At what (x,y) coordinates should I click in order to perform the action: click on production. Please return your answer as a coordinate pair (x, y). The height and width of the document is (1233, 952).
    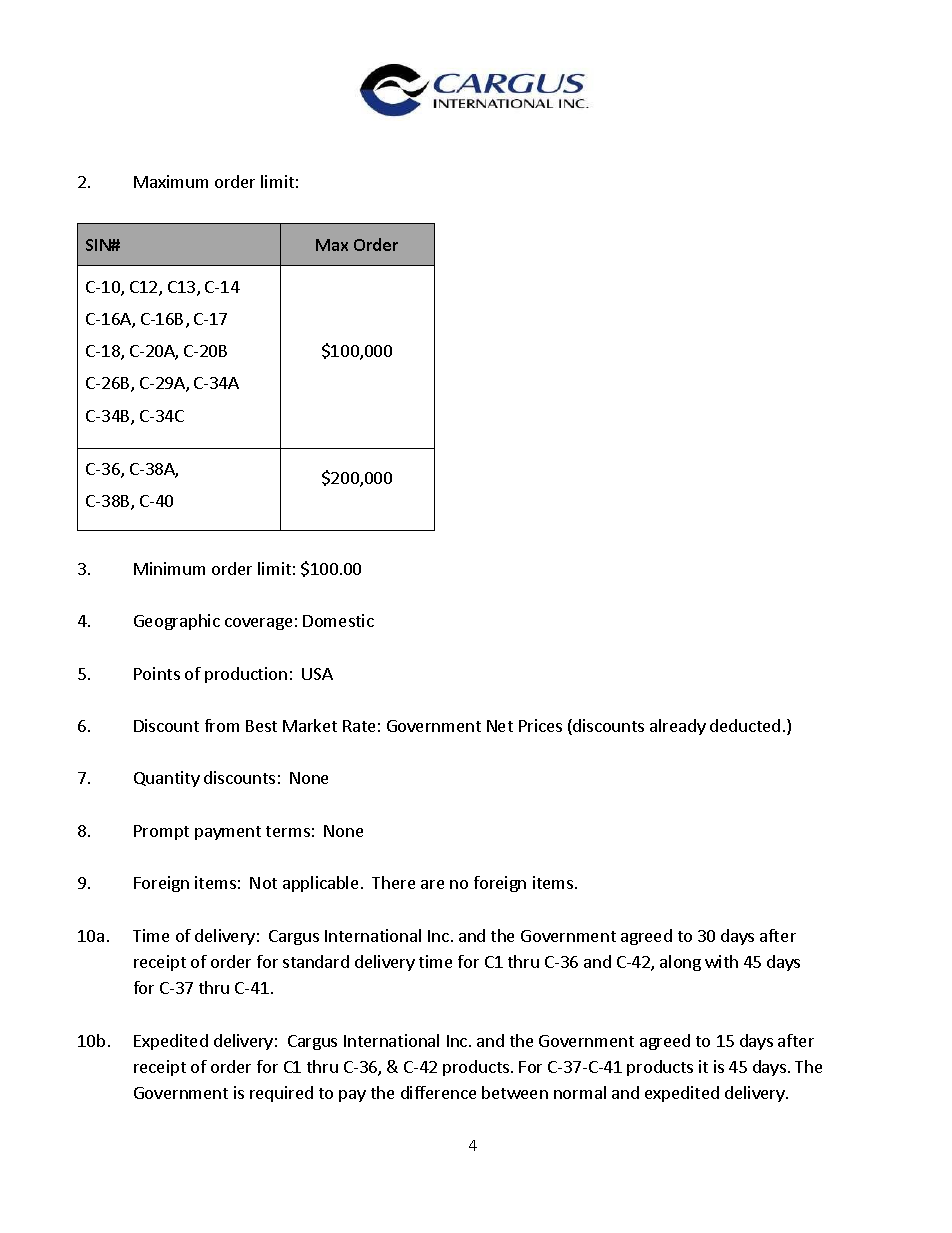
    Looking at the image, I should click on (246, 675).
